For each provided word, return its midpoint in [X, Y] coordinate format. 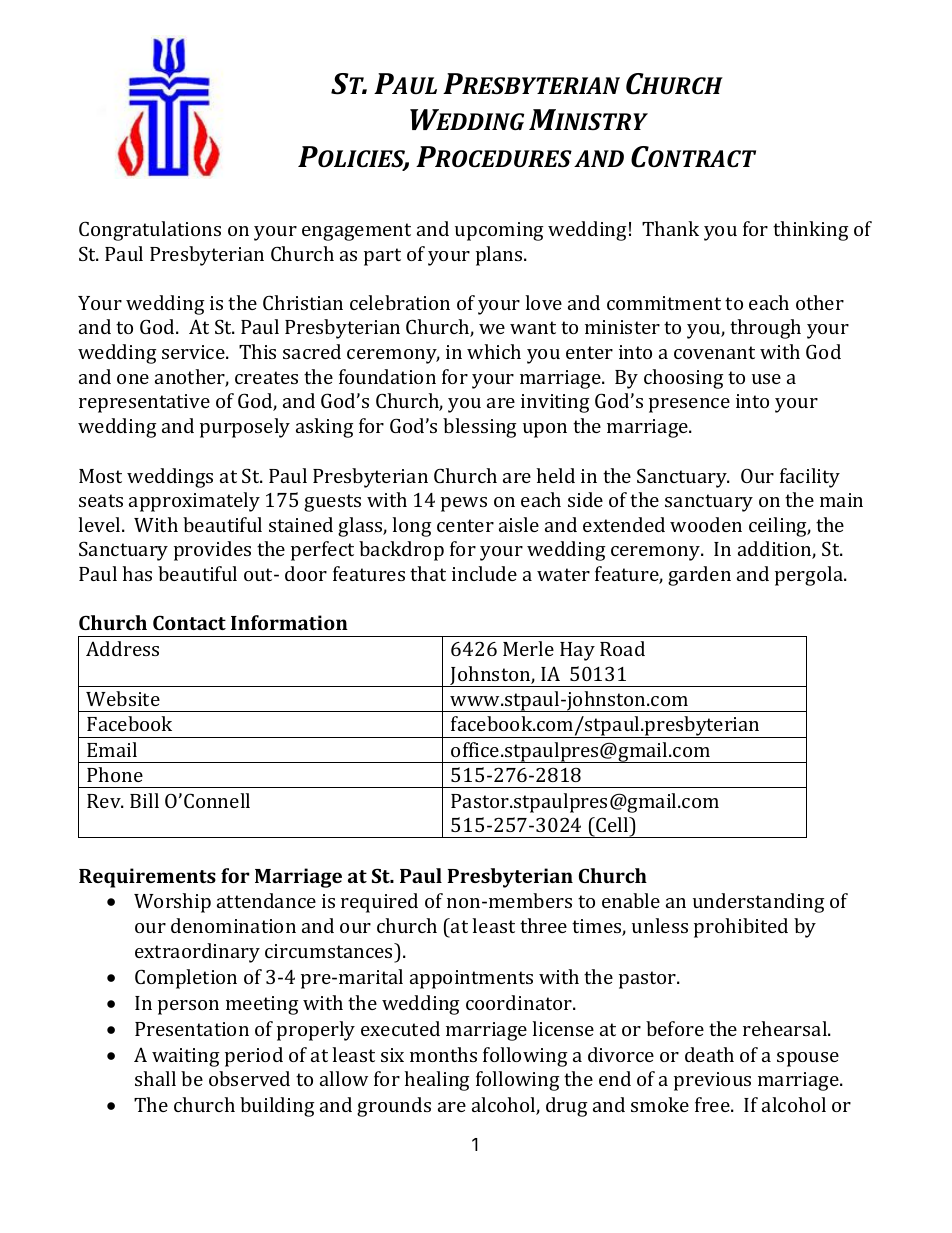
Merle [528, 648]
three [543, 925]
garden [699, 576]
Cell [612, 824]
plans [500, 256]
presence [689, 405]
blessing [480, 428]
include [484, 573]
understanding [759, 903]
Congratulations [150, 231]
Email [112, 749]
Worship [172, 903]
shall [155, 1078]
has [137, 573]
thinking [811, 231]
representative [144, 403]
